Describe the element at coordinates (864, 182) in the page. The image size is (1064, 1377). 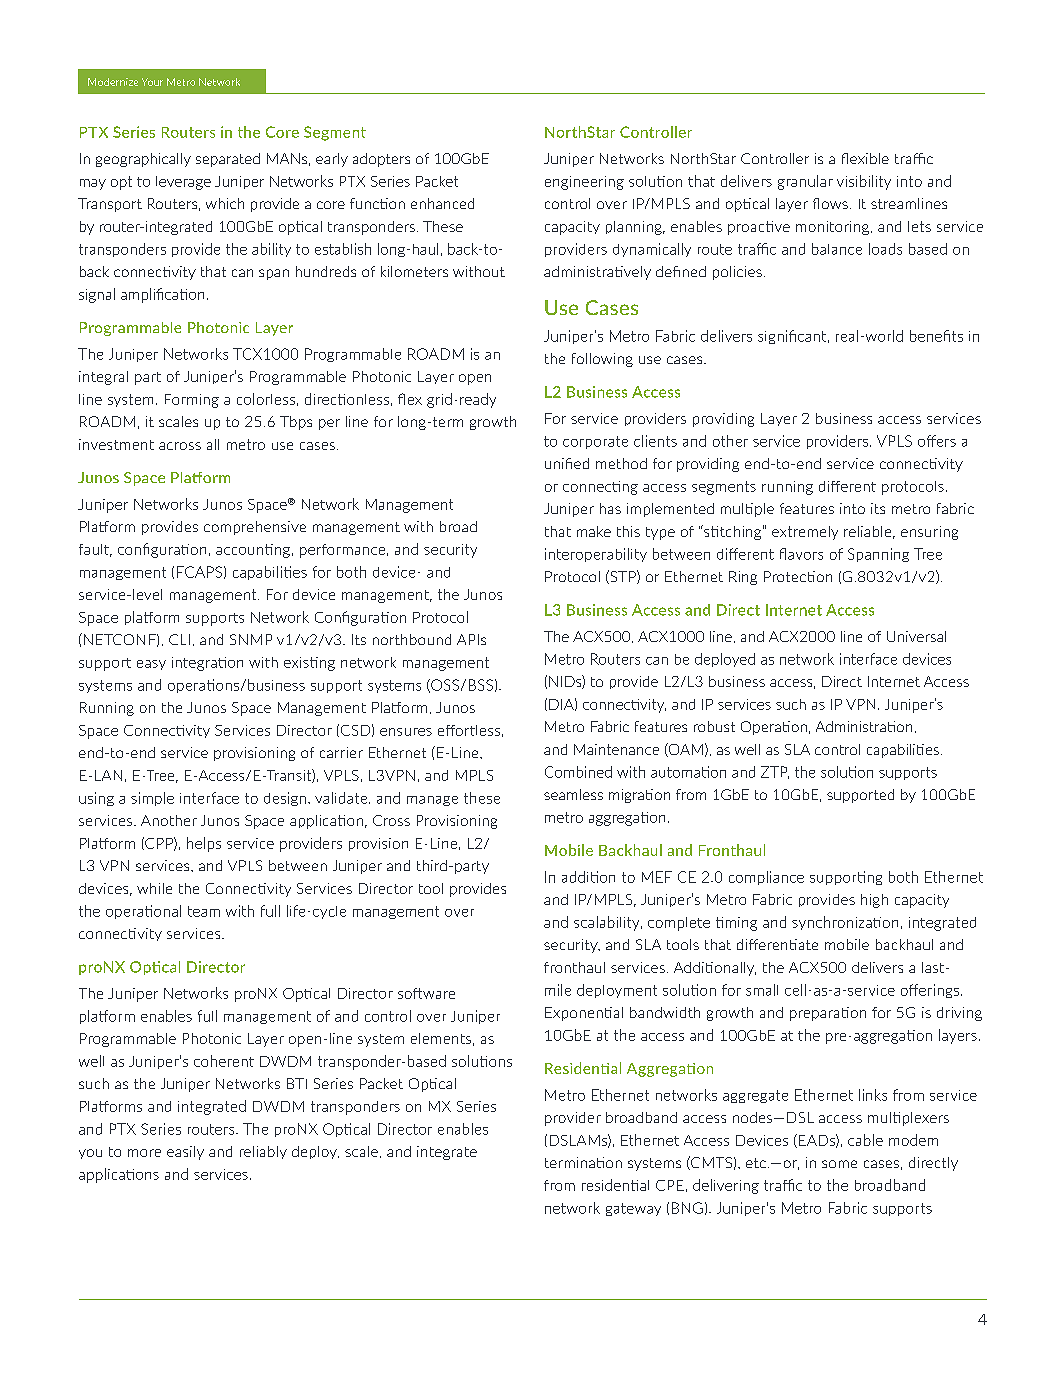
I see `visibility` at that location.
